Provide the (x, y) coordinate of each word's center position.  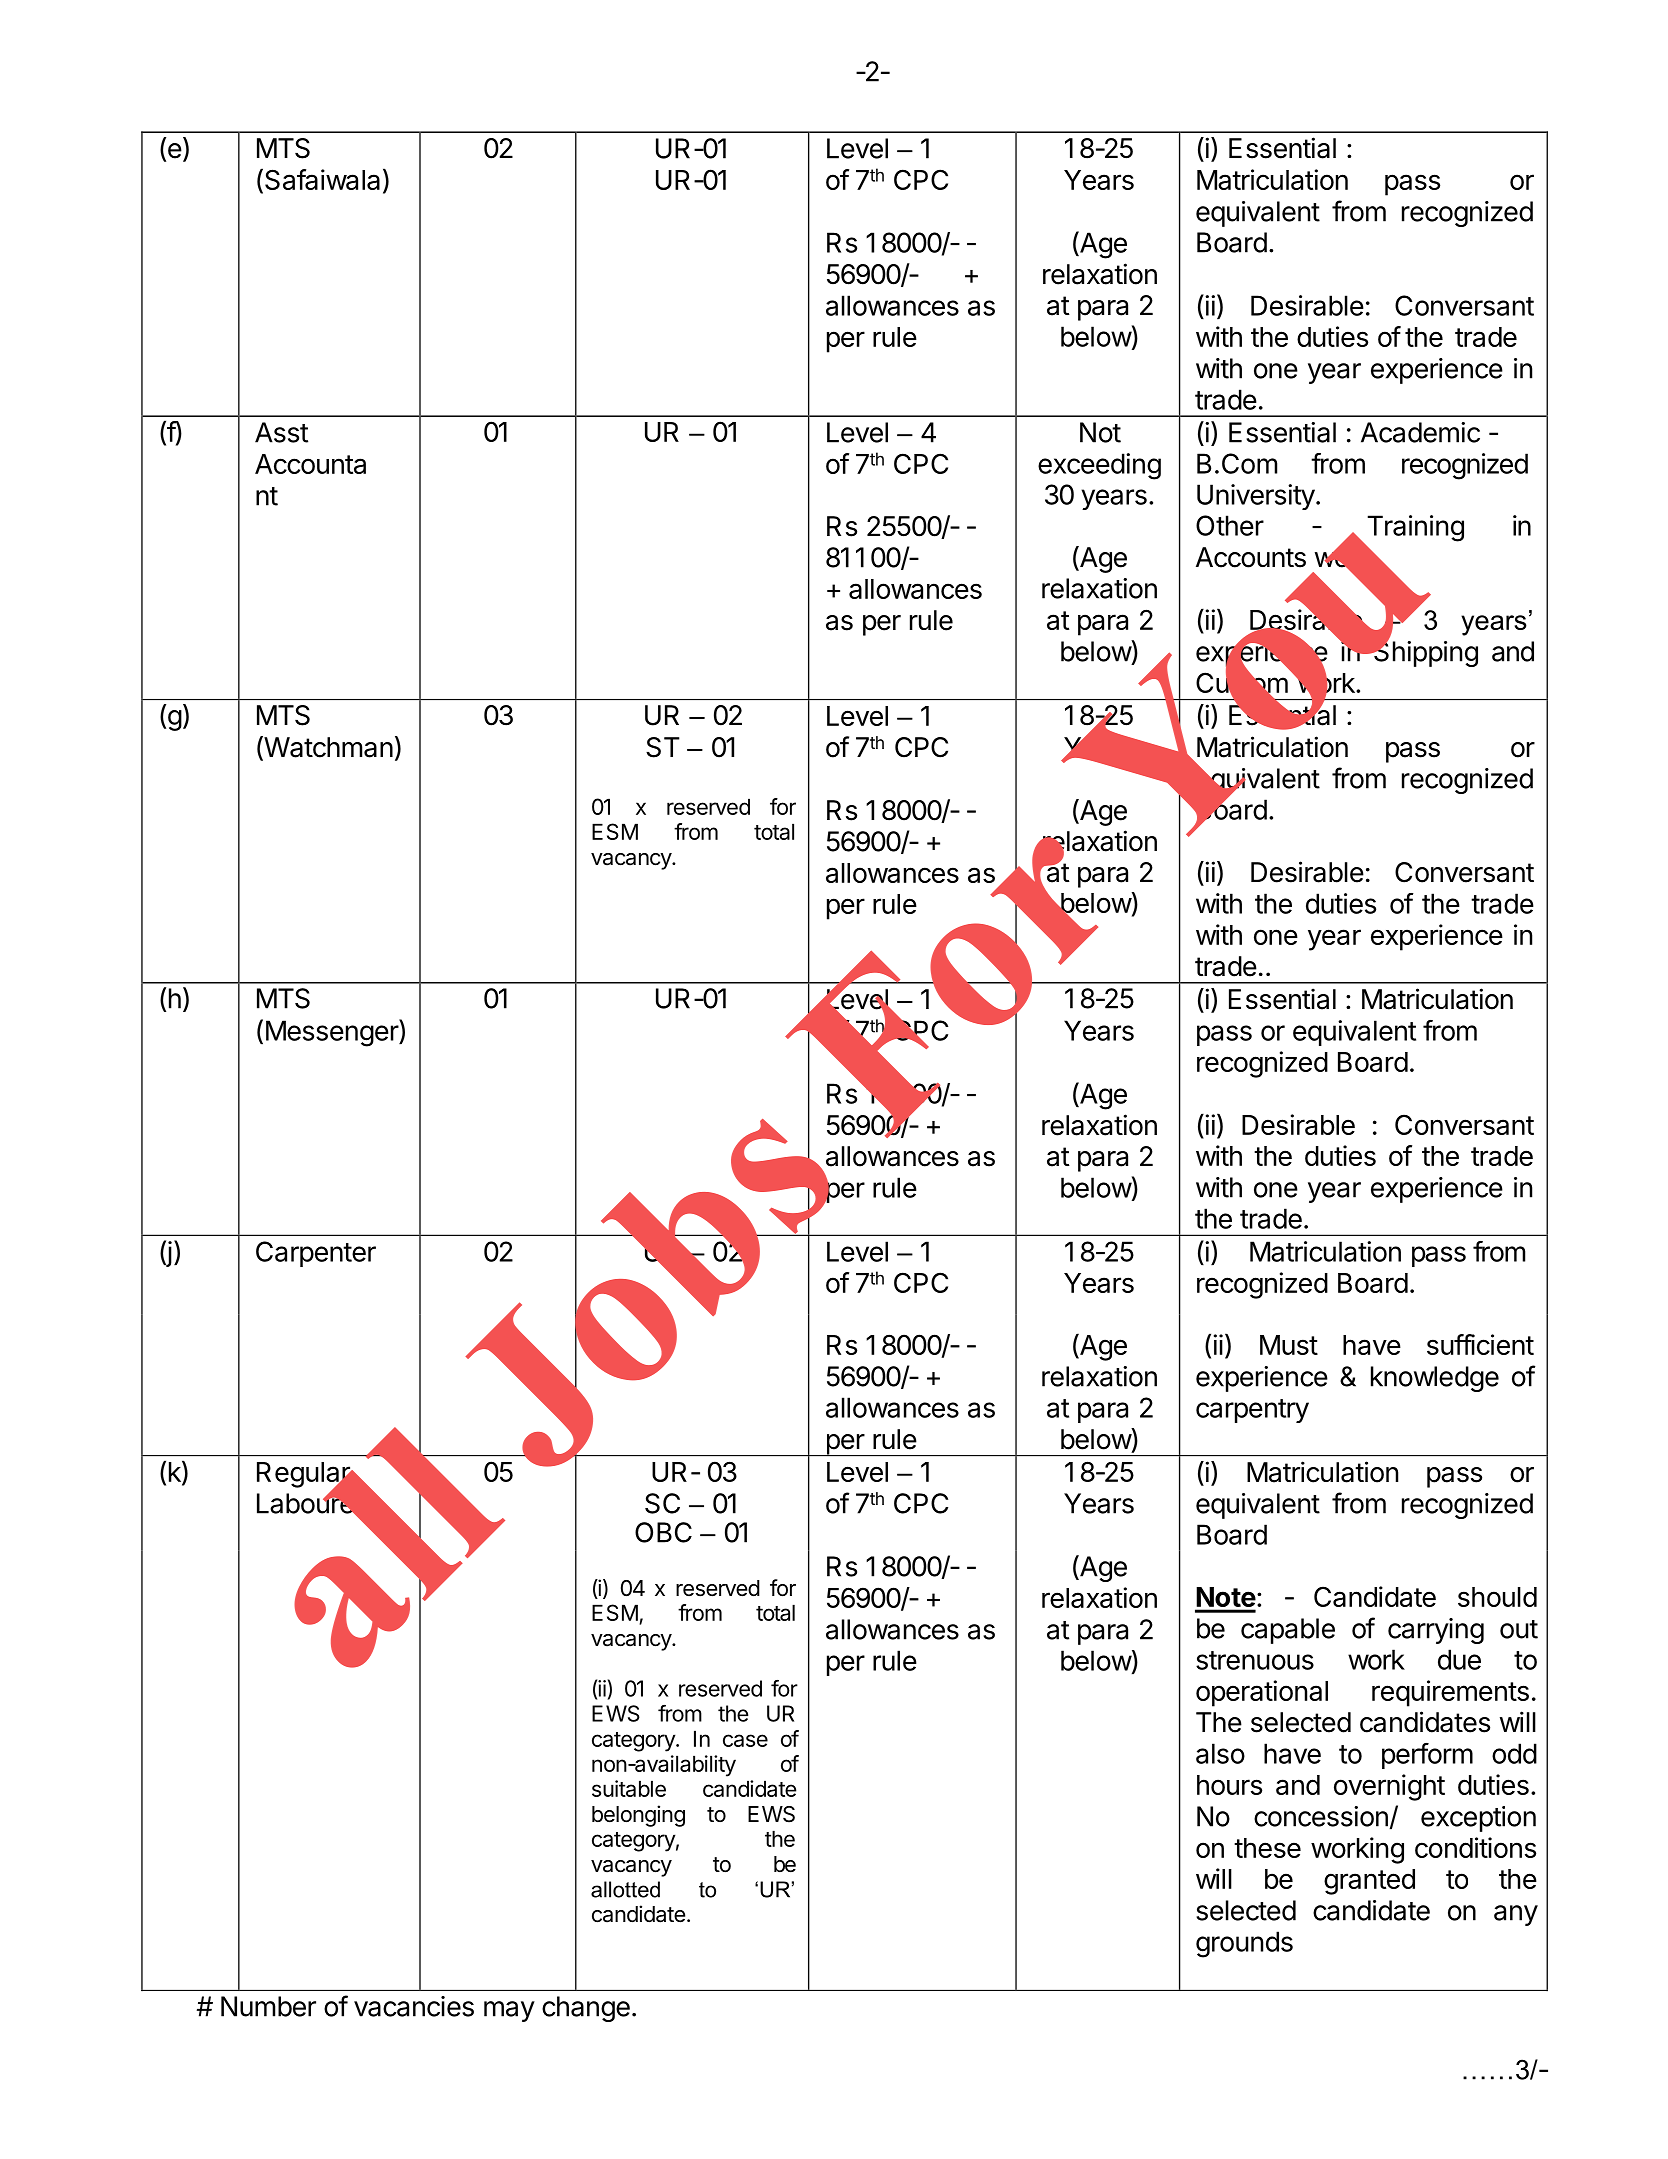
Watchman (327, 748)
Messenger (333, 1033)
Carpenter (316, 1254)
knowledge (1435, 1379)
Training (1414, 529)
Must (1289, 1345)
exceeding (1099, 466)
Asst (281, 432)
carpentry (1252, 1411)
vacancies (414, 2006)
